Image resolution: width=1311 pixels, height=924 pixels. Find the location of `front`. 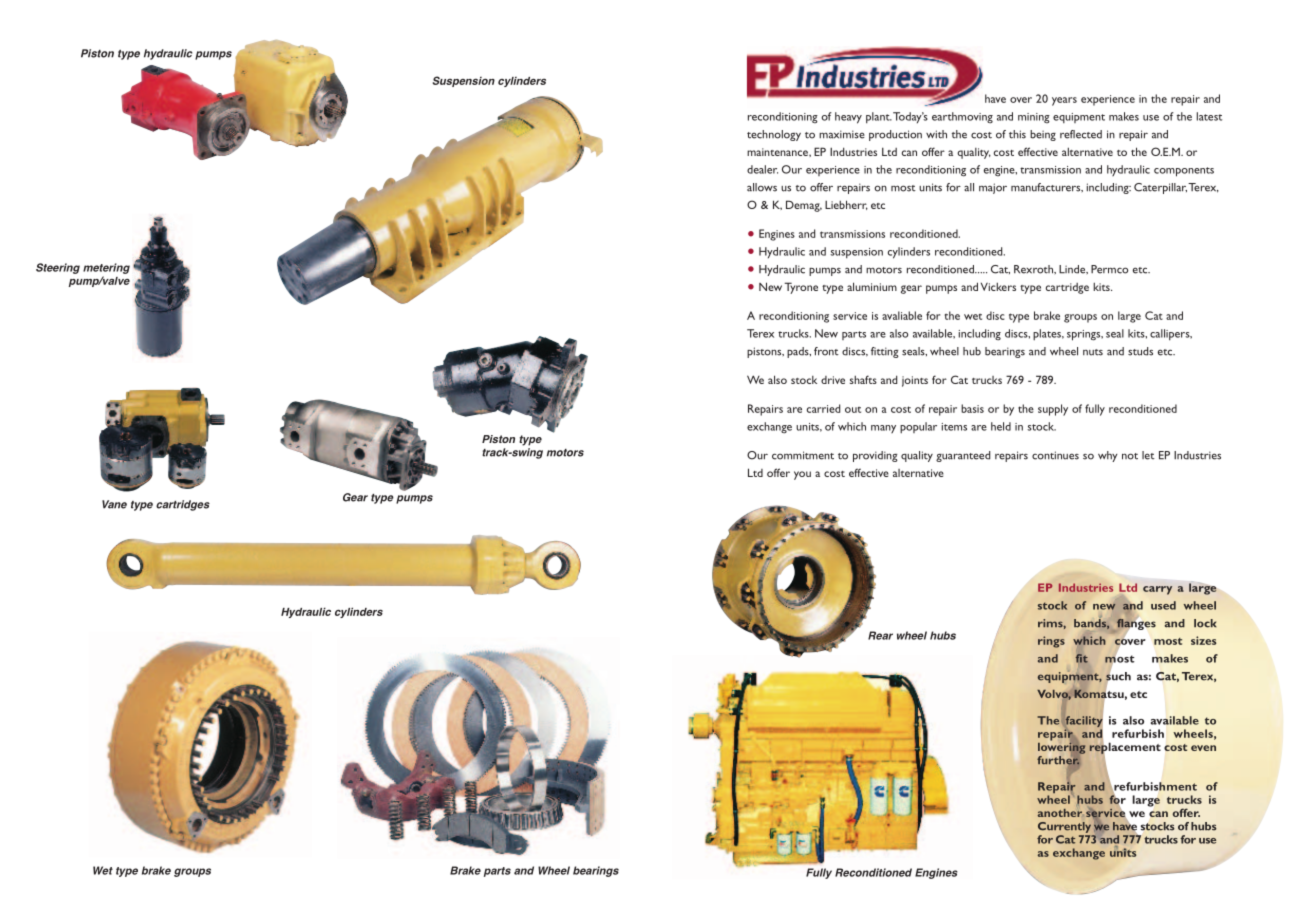

front is located at coordinates (826, 351).
